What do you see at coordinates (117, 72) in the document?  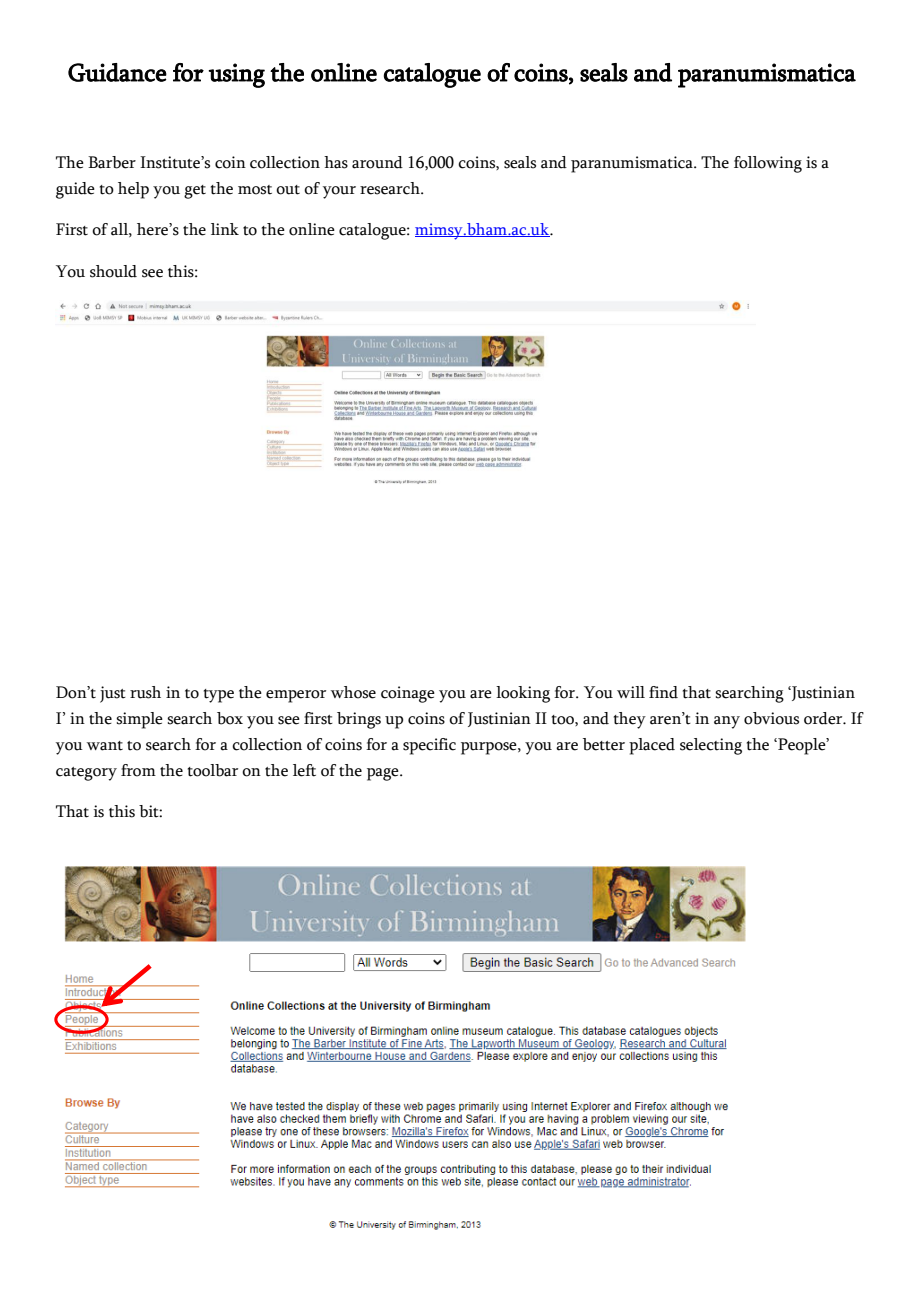 I see `Guidance` at bounding box center [117, 72].
